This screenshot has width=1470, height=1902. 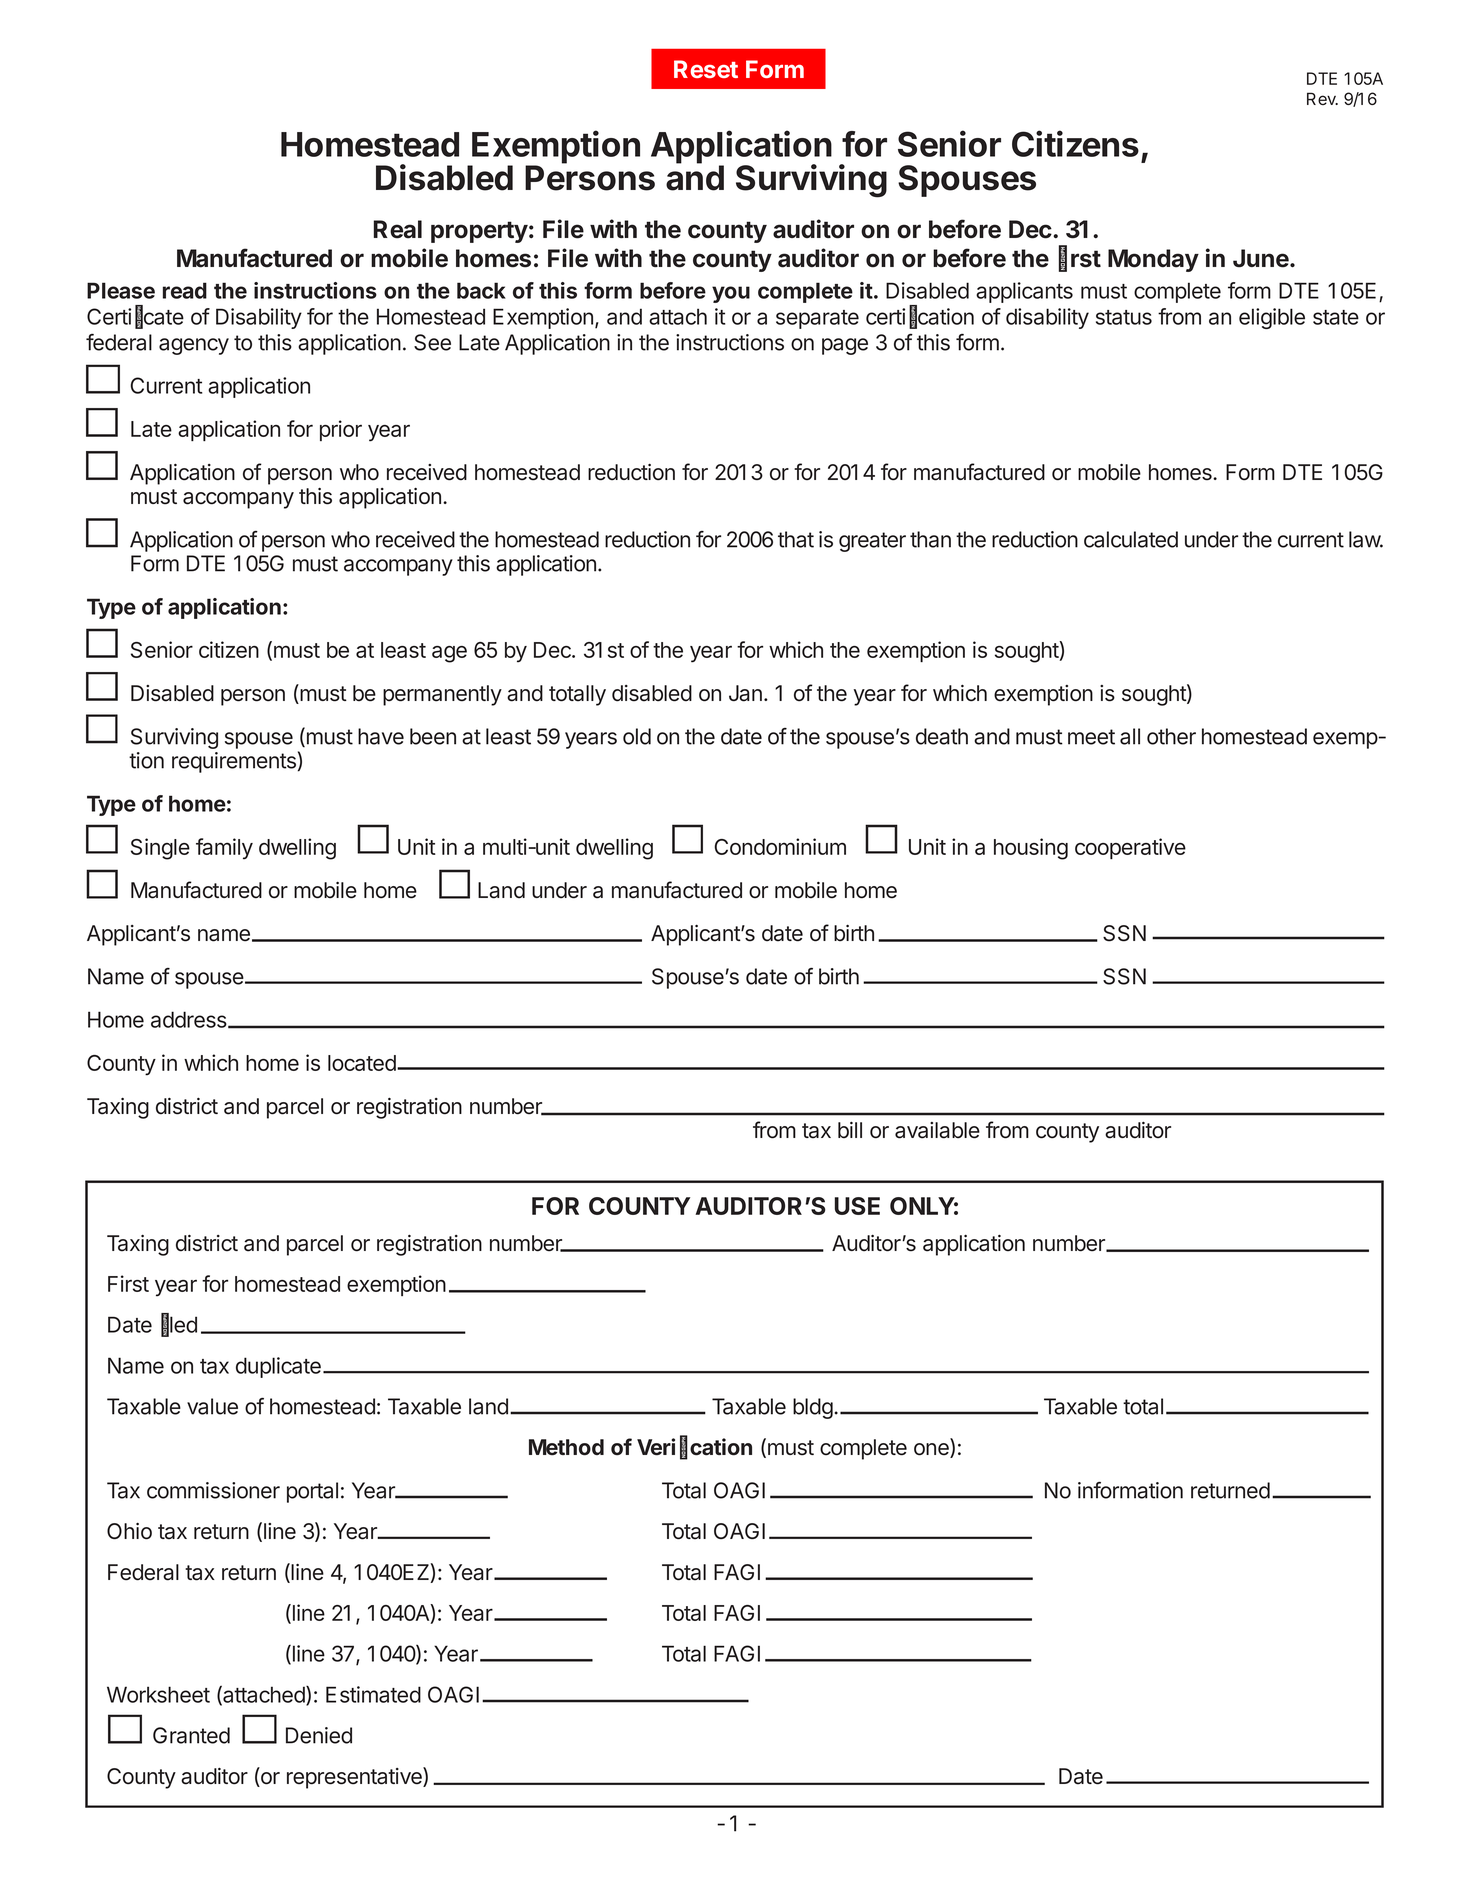 I want to click on you, so click(x=731, y=294).
